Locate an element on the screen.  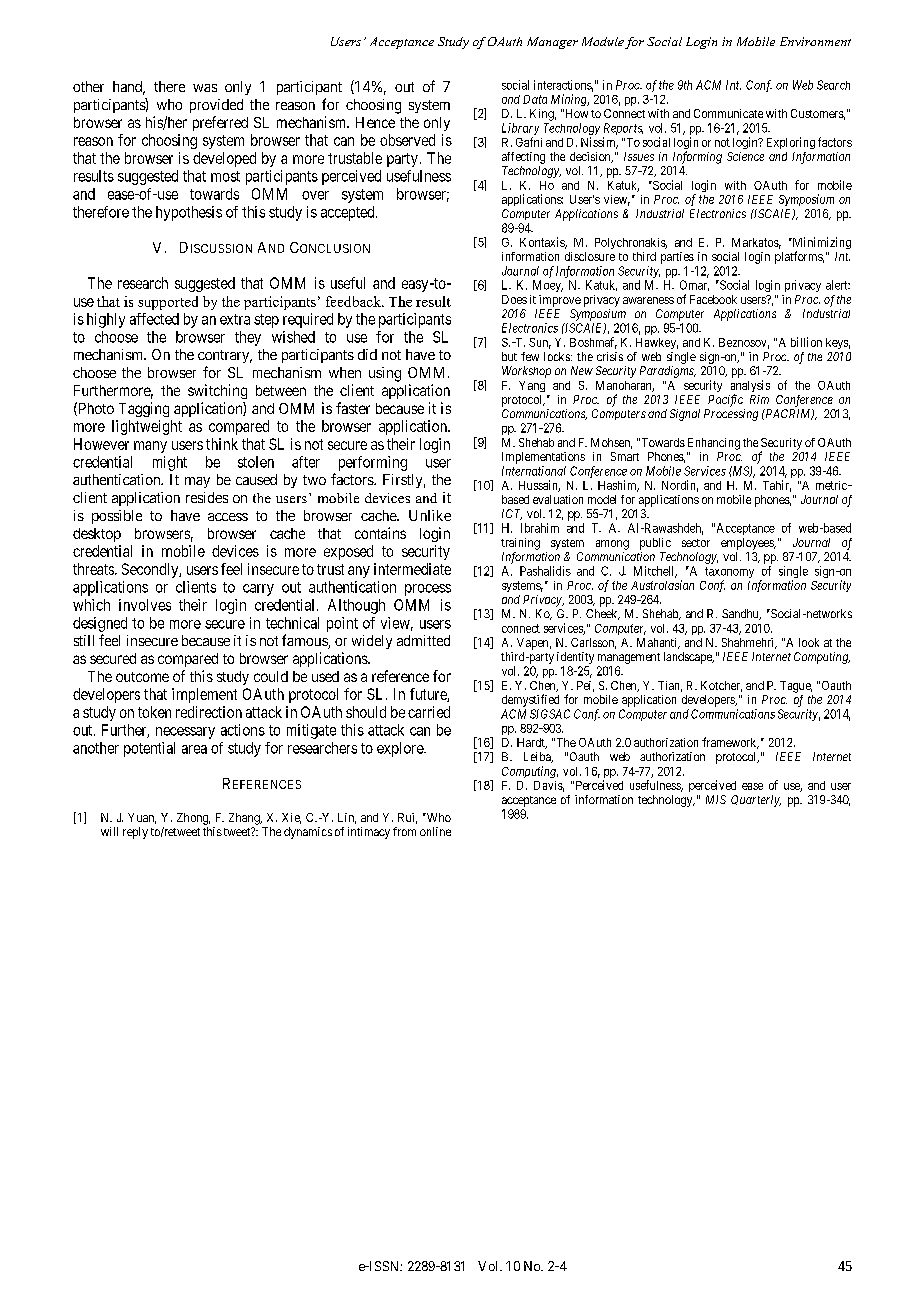
provided is located at coordinates (216, 106).
